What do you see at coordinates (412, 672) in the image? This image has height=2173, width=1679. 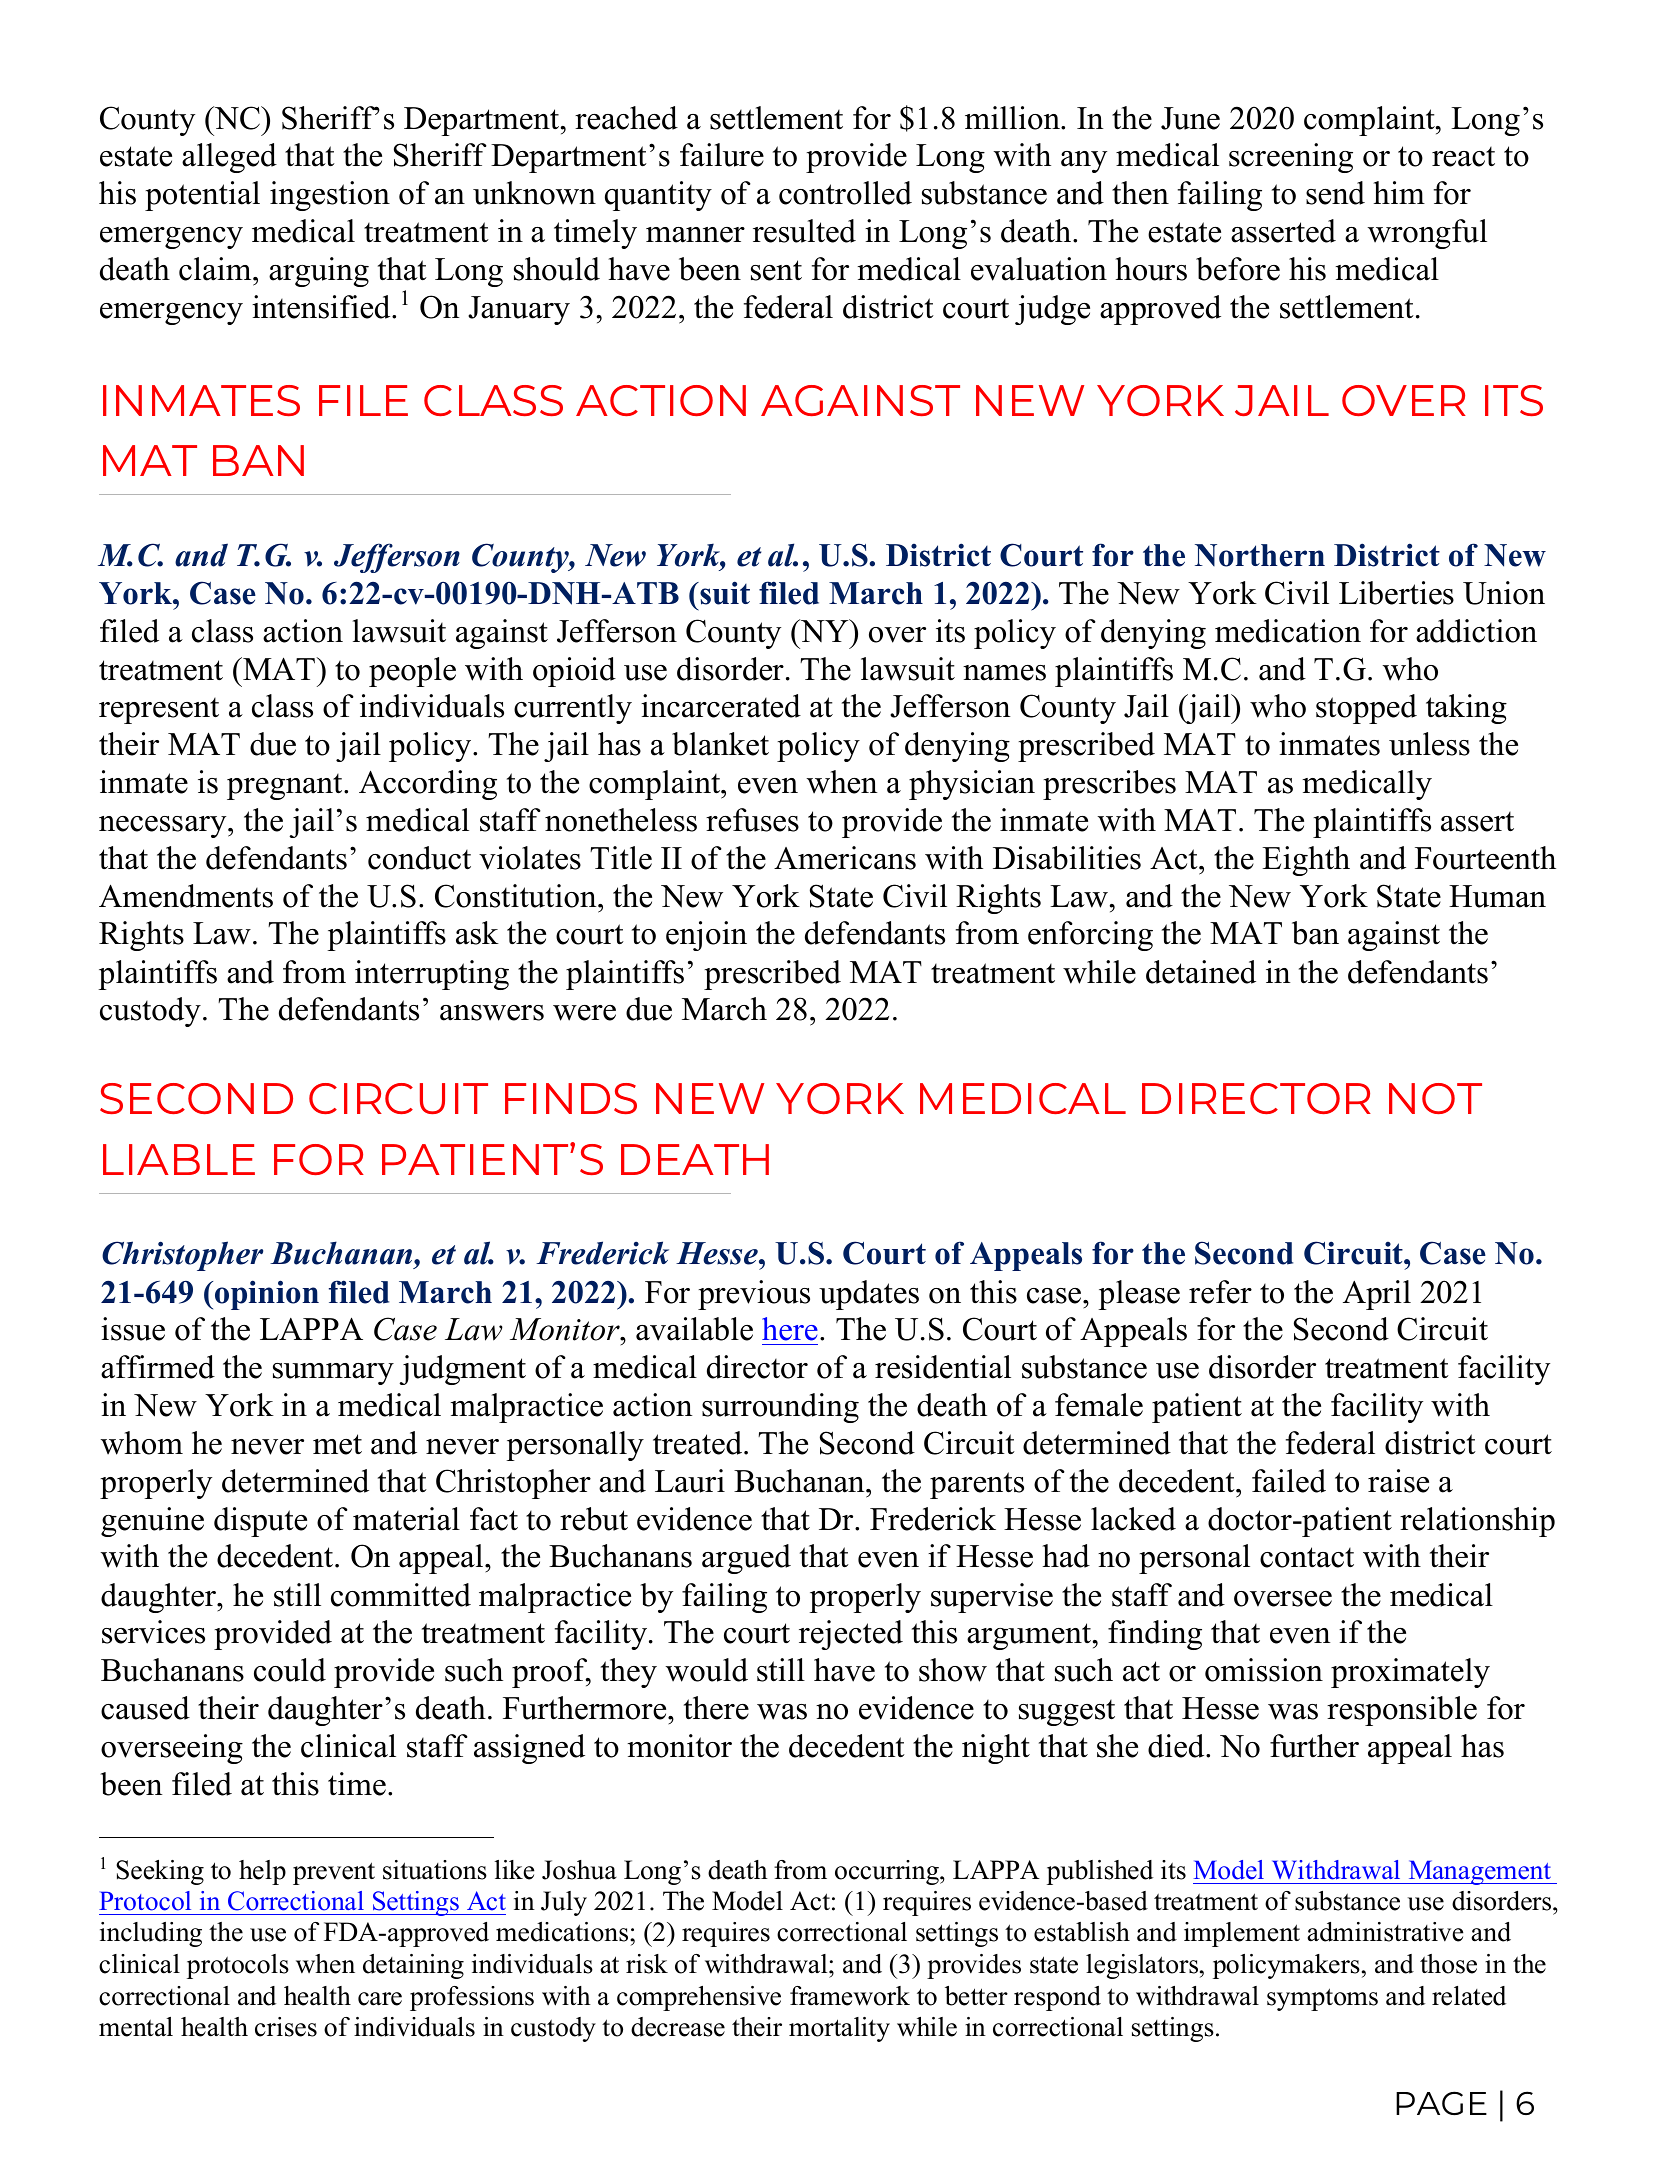 I see `people` at bounding box center [412, 672].
